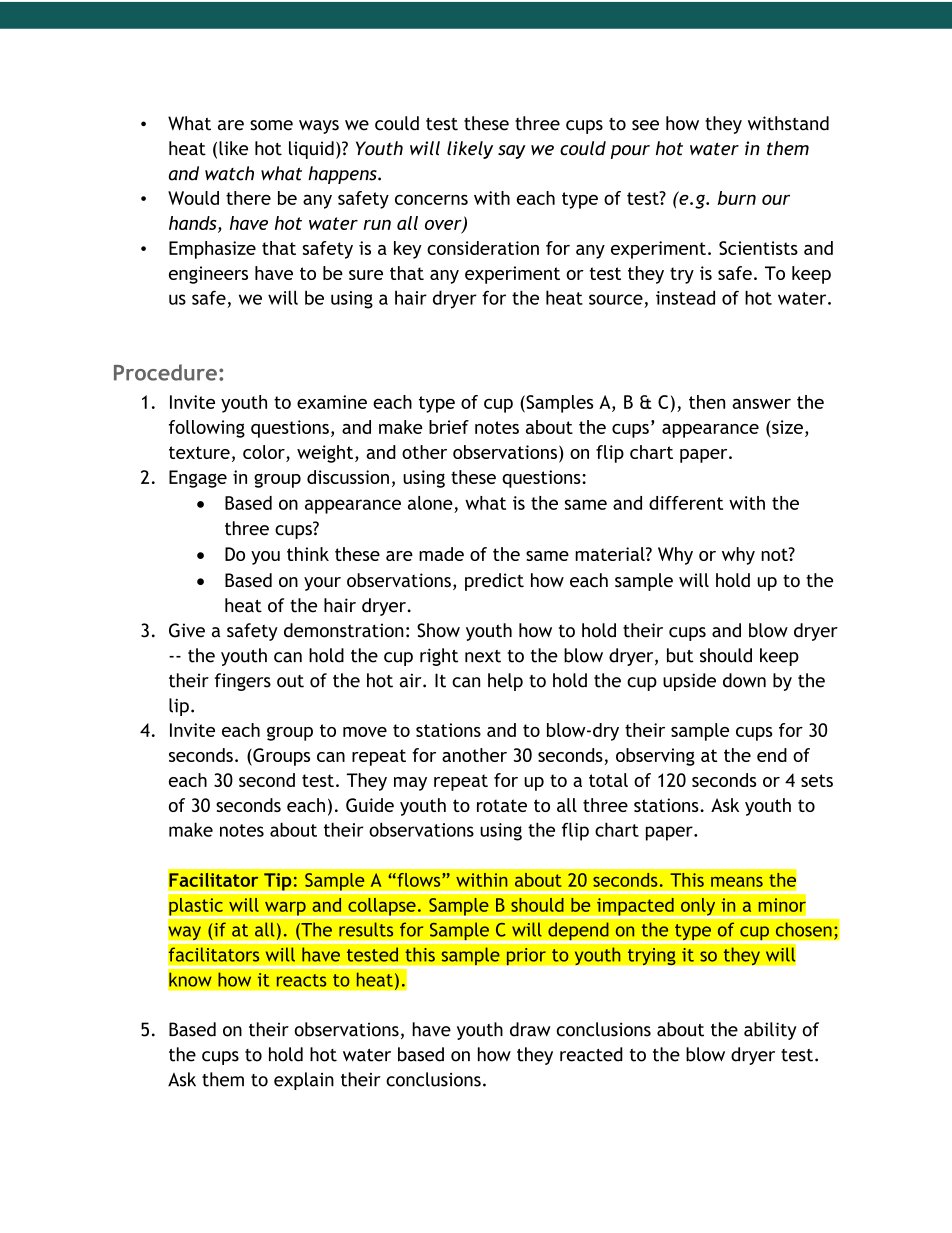 The width and height of the page is (952, 1233). I want to click on rotate, so click(502, 805).
